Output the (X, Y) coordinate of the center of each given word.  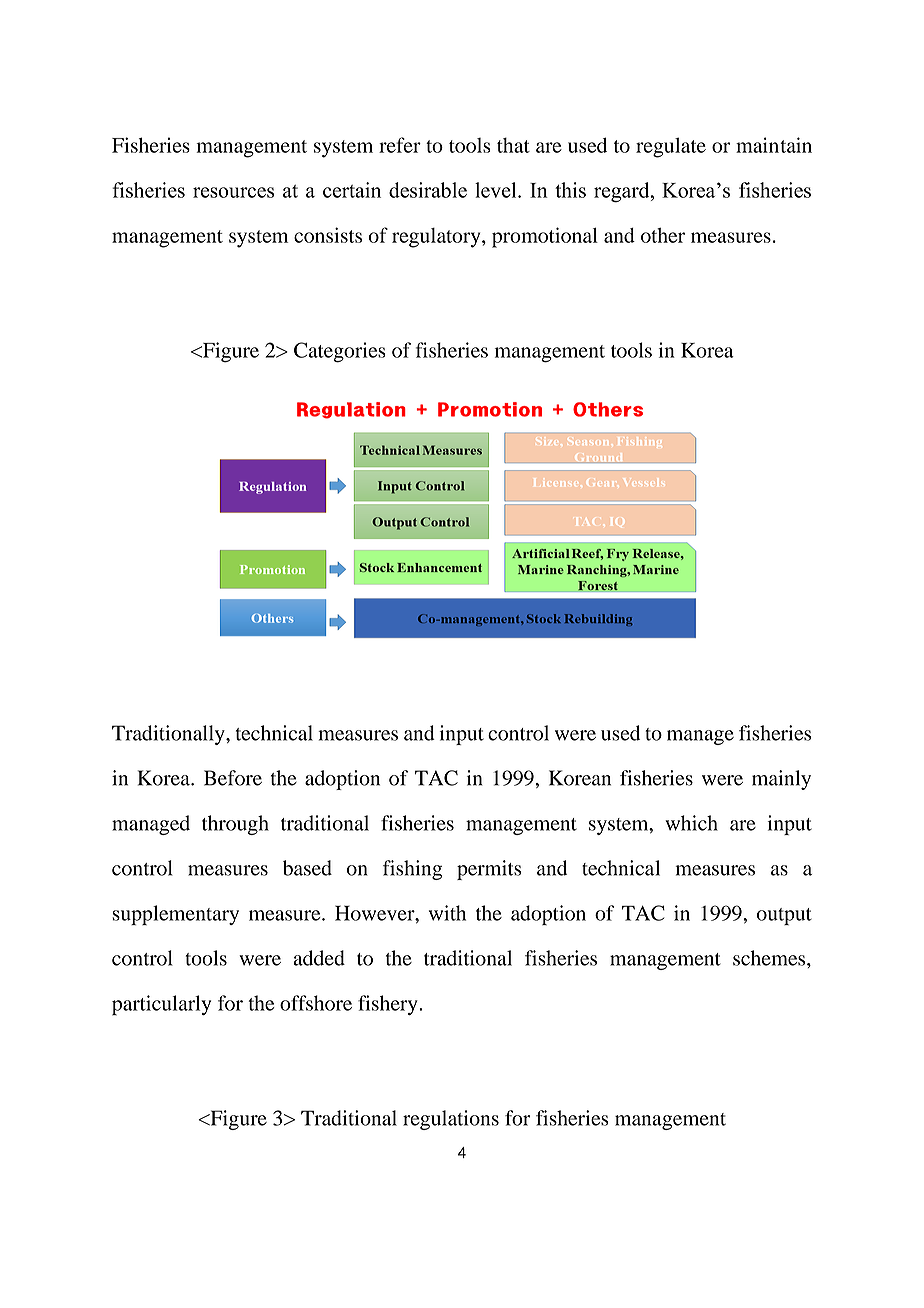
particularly (161, 1005)
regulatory (437, 238)
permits (489, 870)
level (497, 190)
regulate (671, 147)
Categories (340, 352)
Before (233, 778)
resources (233, 192)
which (691, 823)
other (663, 235)
